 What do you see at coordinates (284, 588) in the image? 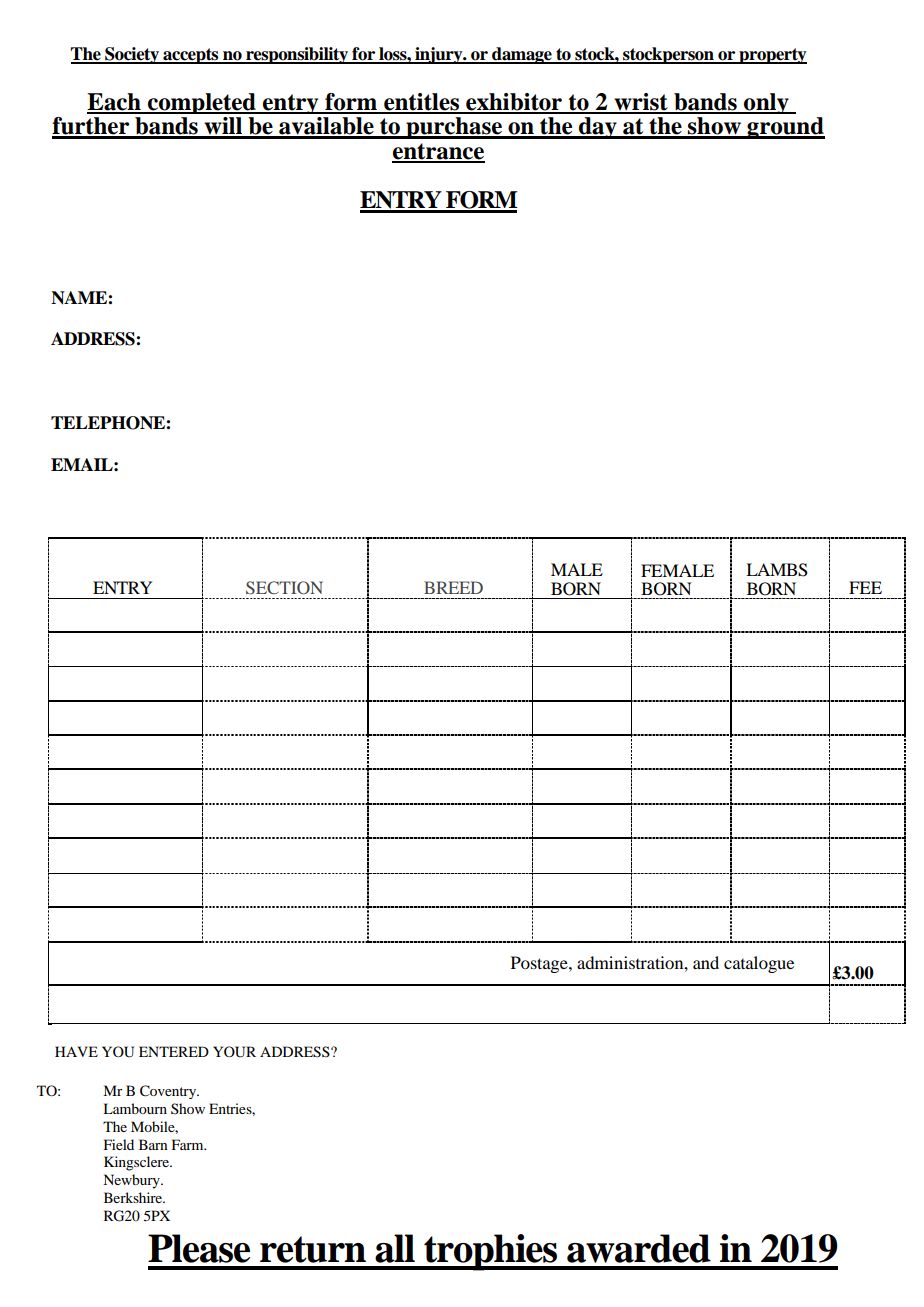
I see `SECTION` at bounding box center [284, 588].
